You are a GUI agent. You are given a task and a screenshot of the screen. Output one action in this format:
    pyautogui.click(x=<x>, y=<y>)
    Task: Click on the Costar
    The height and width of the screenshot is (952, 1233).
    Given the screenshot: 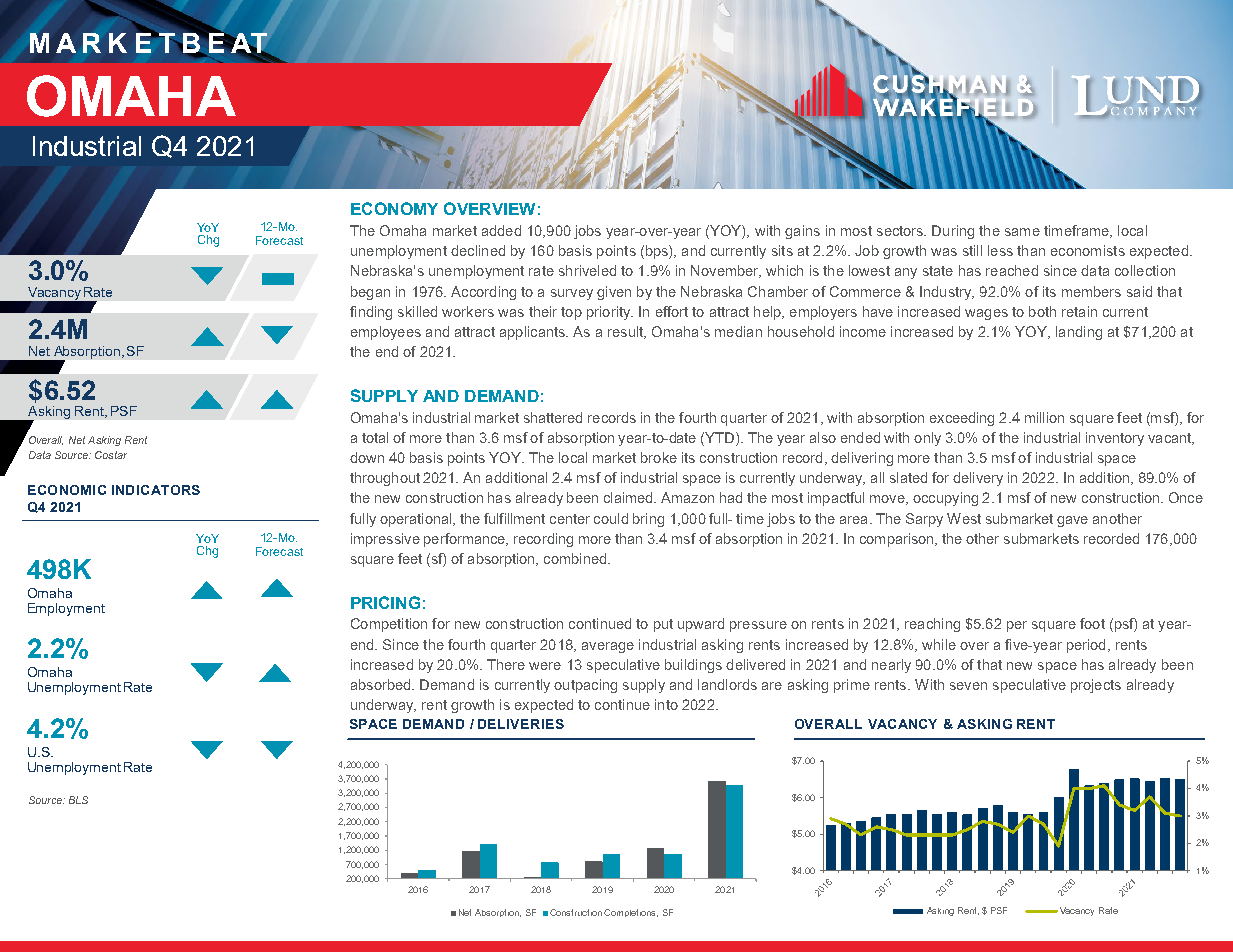 What is the action you would take?
    pyautogui.click(x=111, y=455)
